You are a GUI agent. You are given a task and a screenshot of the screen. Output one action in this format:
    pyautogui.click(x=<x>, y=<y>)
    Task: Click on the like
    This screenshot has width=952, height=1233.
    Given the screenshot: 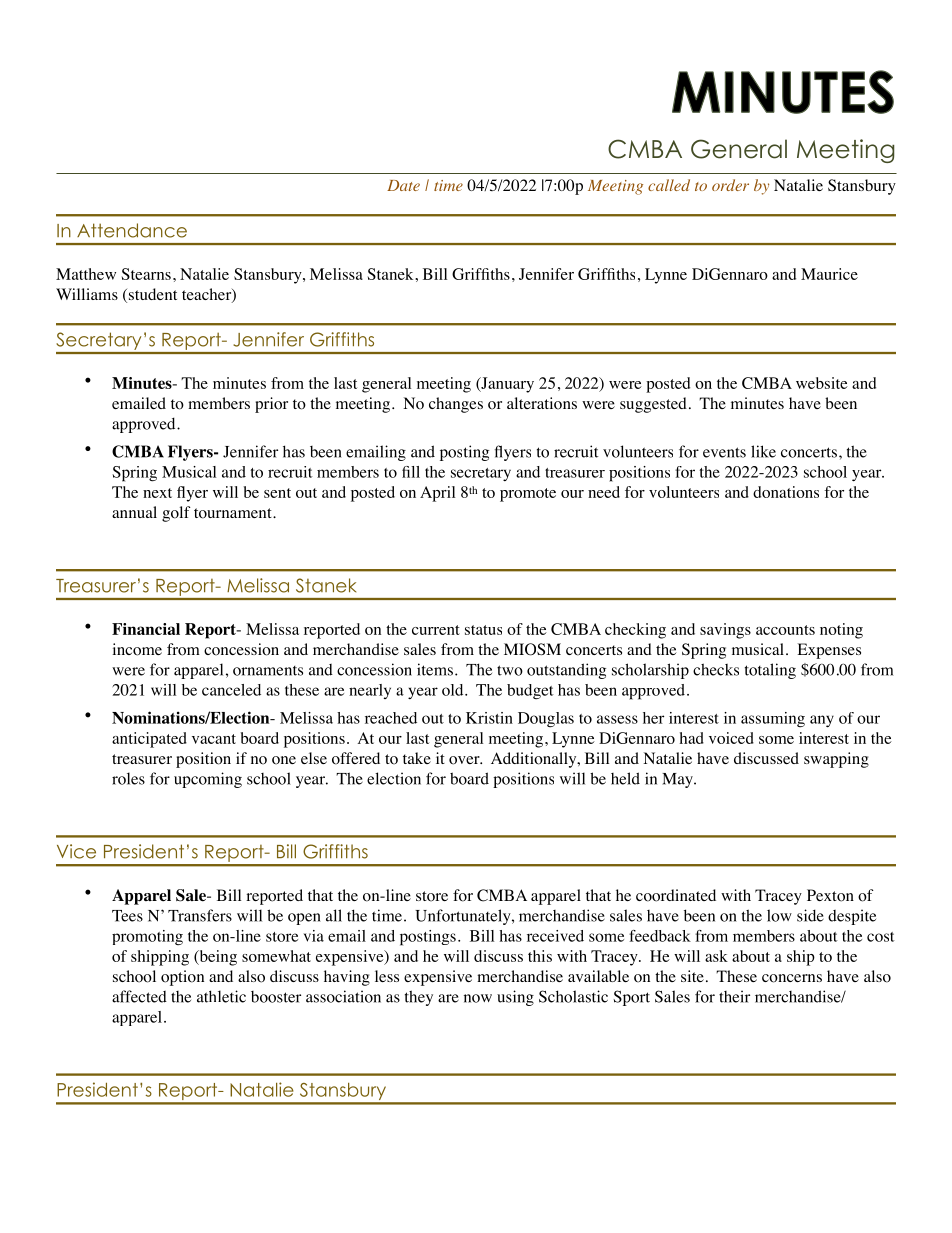 What is the action you would take?
    pyautogui.click(x=763, y=451)
